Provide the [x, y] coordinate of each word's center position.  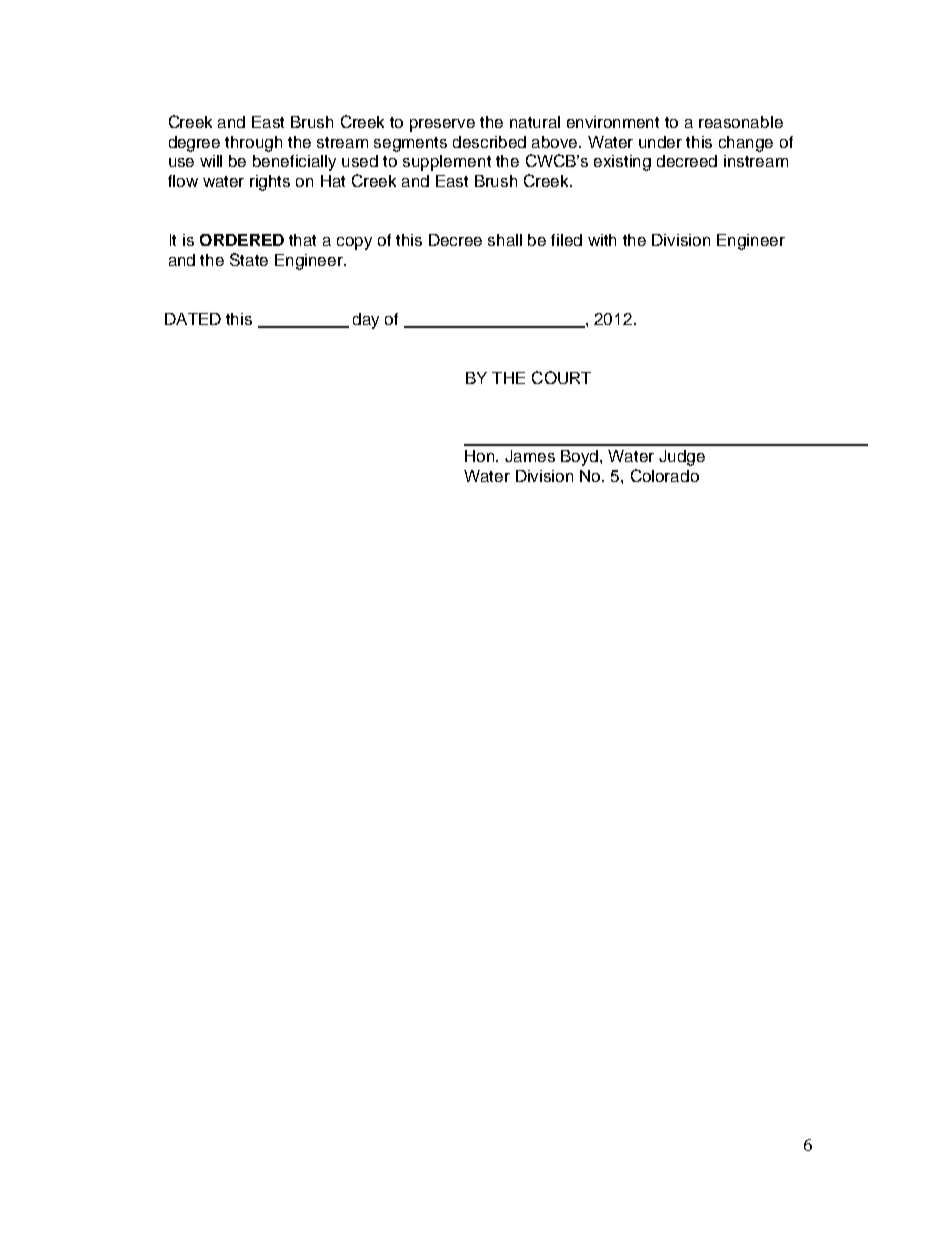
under [660, 142]
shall [505, 240]
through [253, 144]
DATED [193, 319]
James [530, 456]
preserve [442, 125]
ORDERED [242, 240]
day [366, 321]
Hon [481, 456]
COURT [561, 377]
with [602, 240]
